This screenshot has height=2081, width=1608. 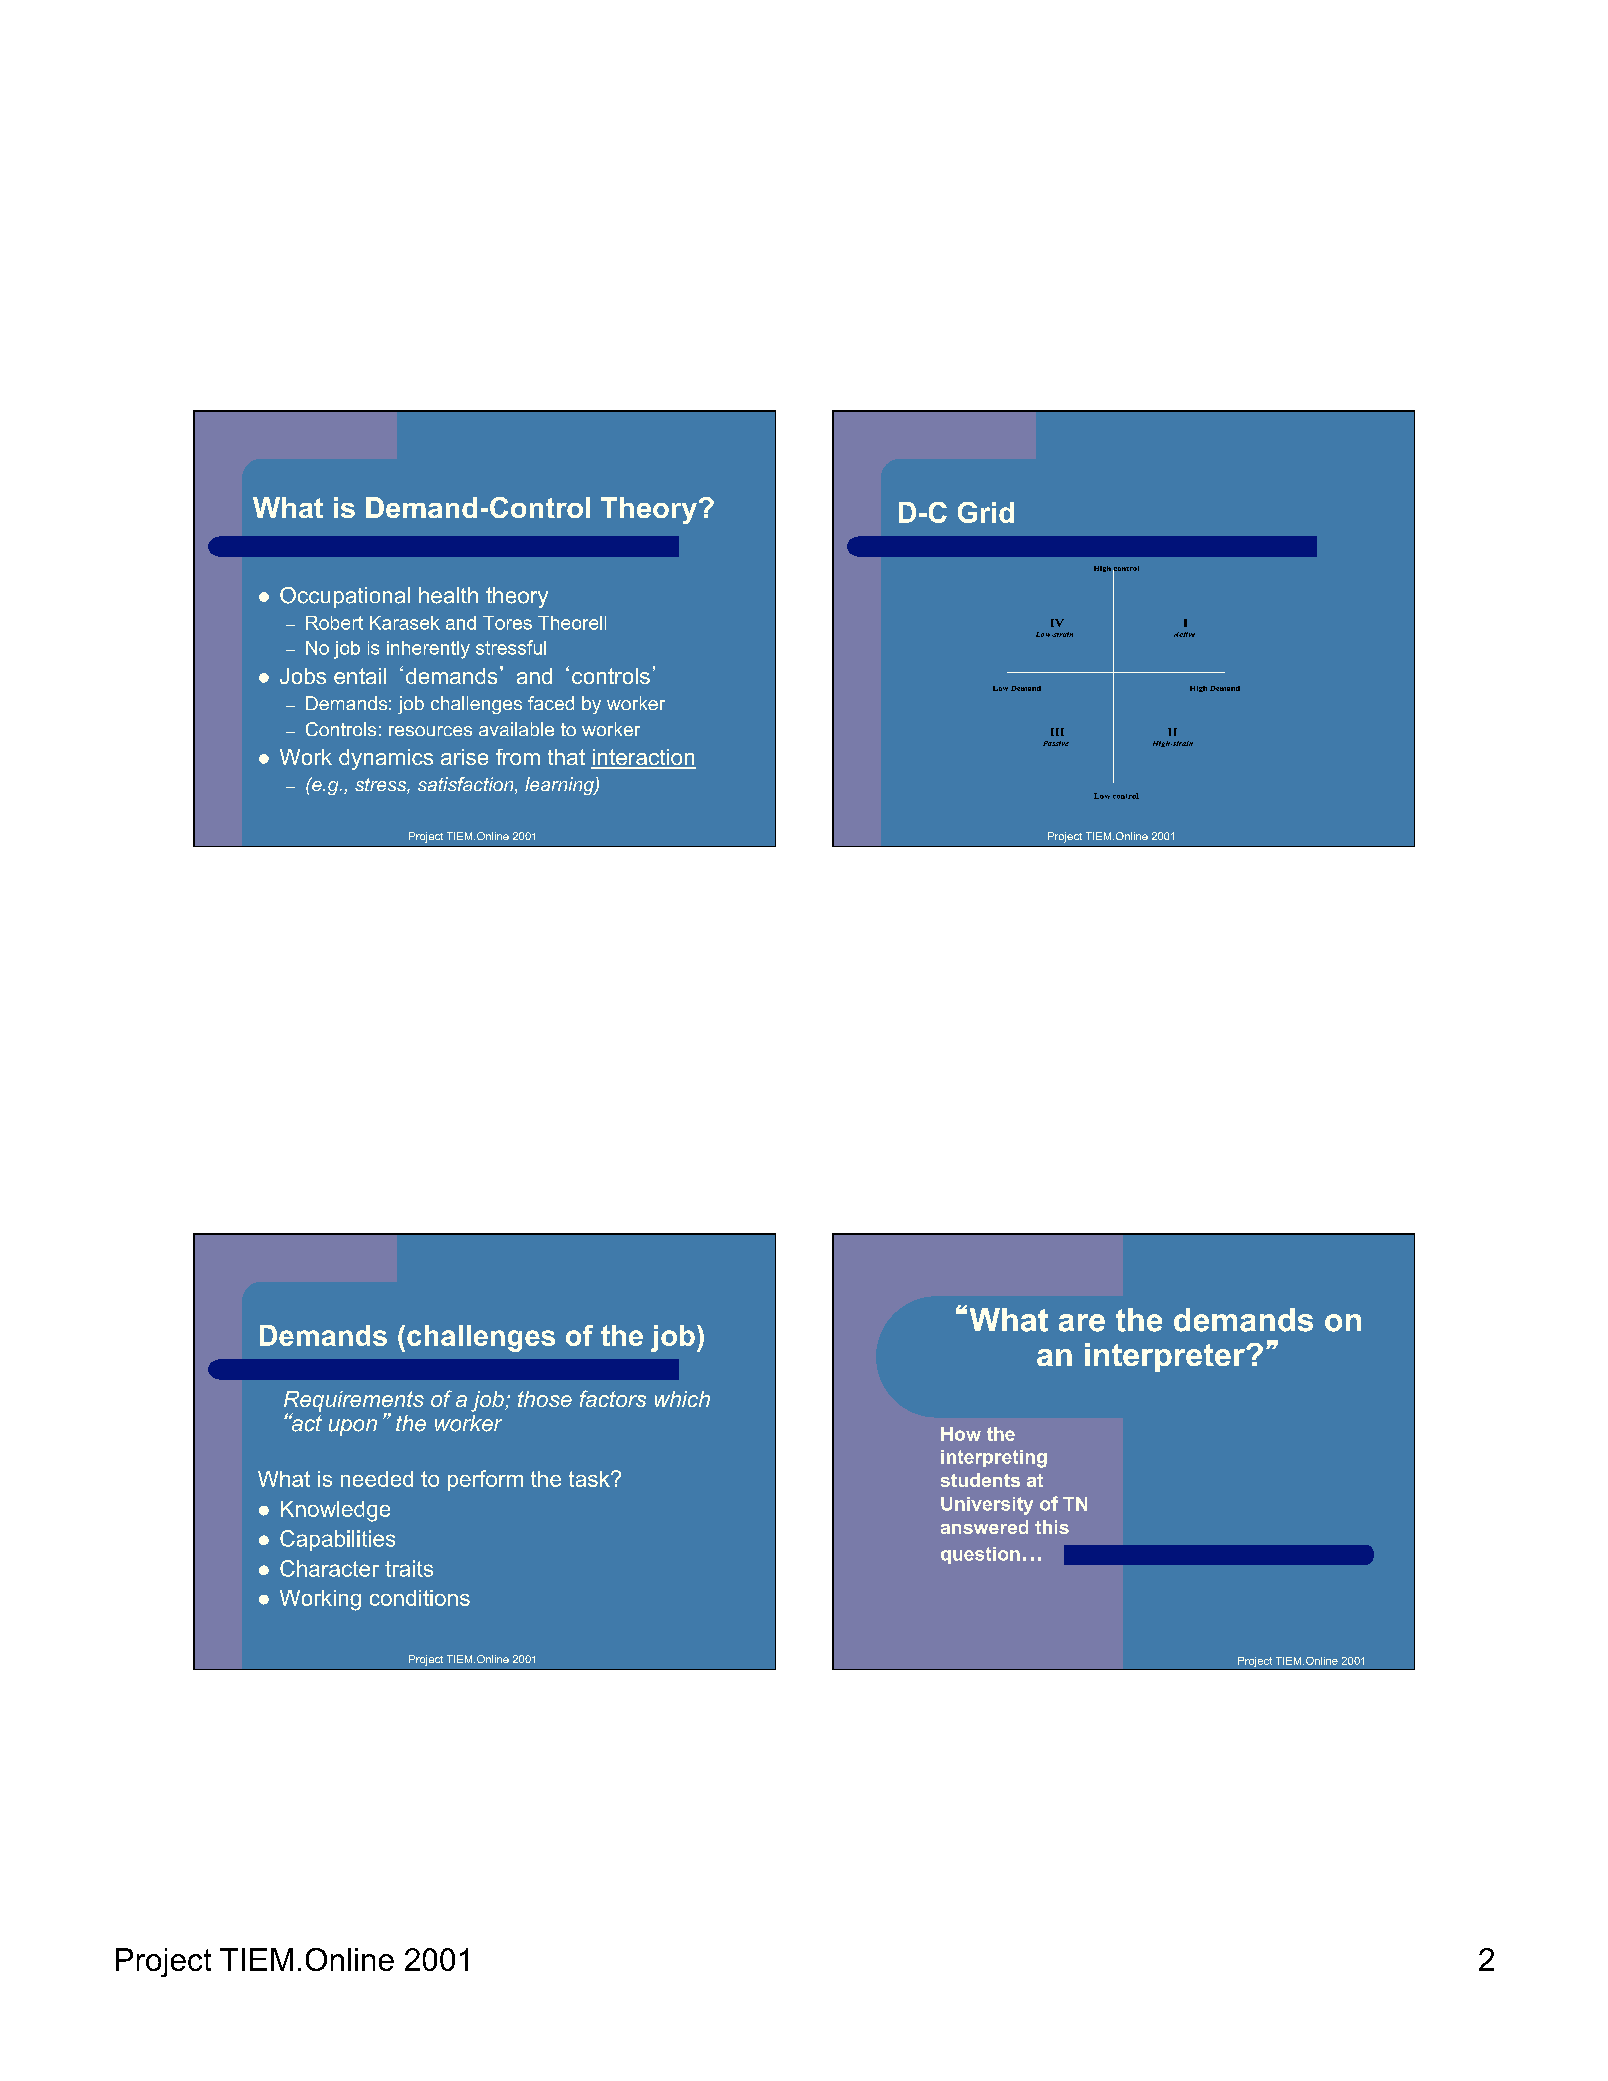 I want to click on this, so click(x=1052, y=1527).
